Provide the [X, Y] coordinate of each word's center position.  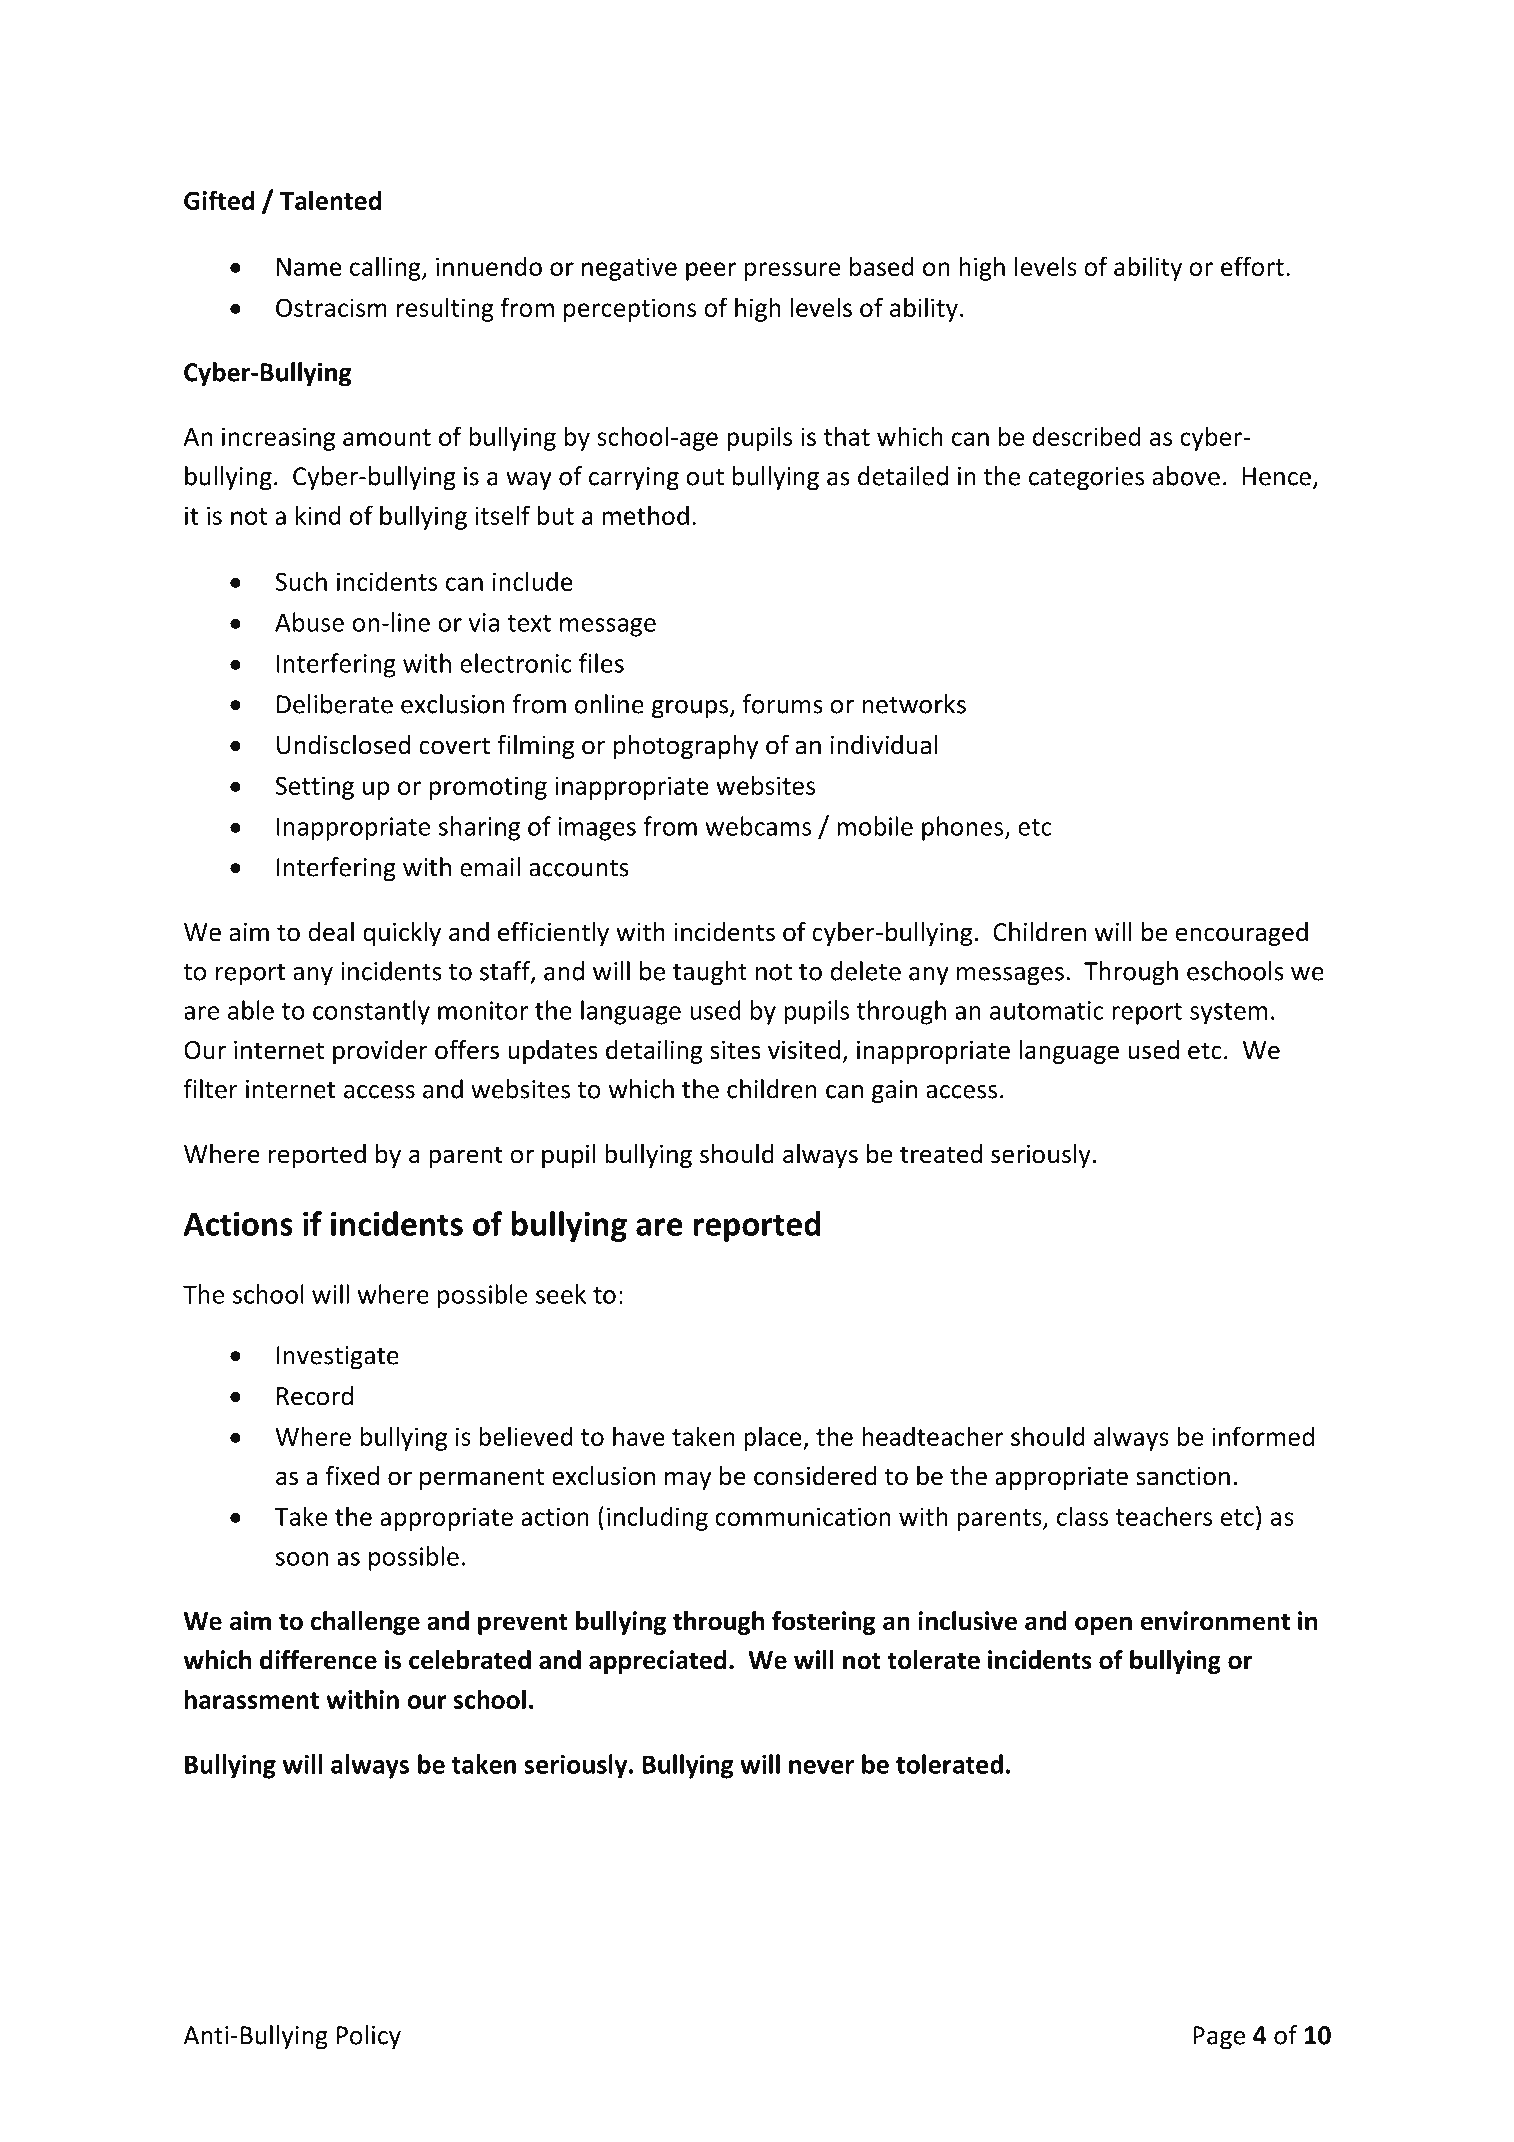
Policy [369, 2037]
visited [804, 1050]
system [1228, 1014]
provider [380, 1052]
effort [1252, 266]
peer [711, 271]
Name [309, 267]
